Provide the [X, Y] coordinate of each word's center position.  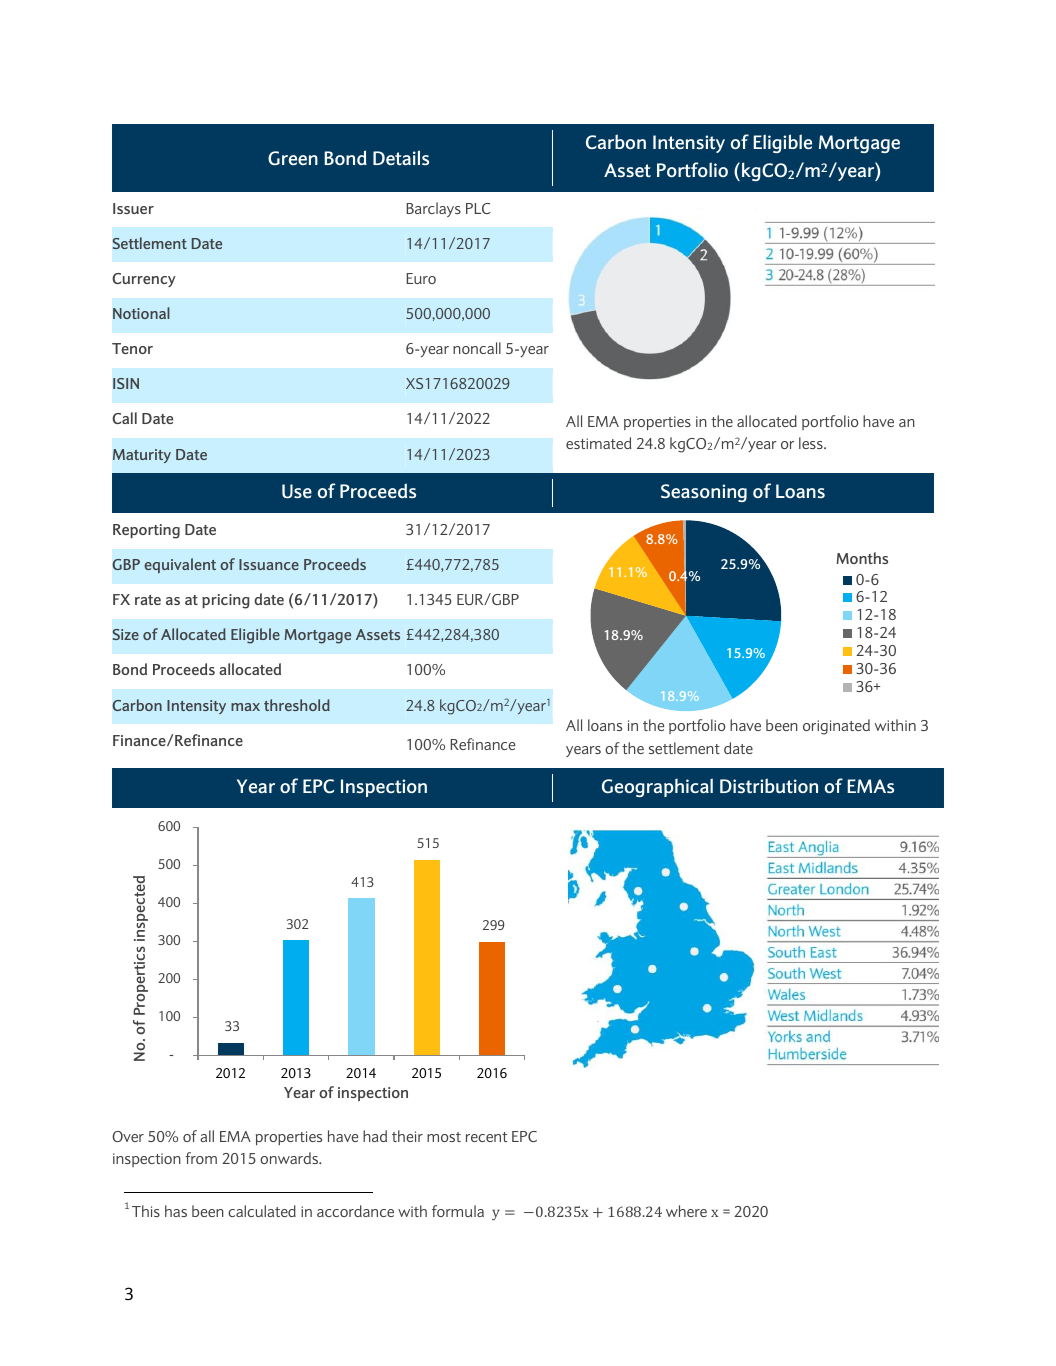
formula [458, 1211]
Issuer [133, 208]
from [201, 1158]
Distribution [769, 785]
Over [128, 1136]
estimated [599, 443]
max [245, 707]
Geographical [657, 787]
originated [836, 727]
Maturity [142, 456]
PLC [478, 208]
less [812, 443]
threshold [297, 705]
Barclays [434, 209]
